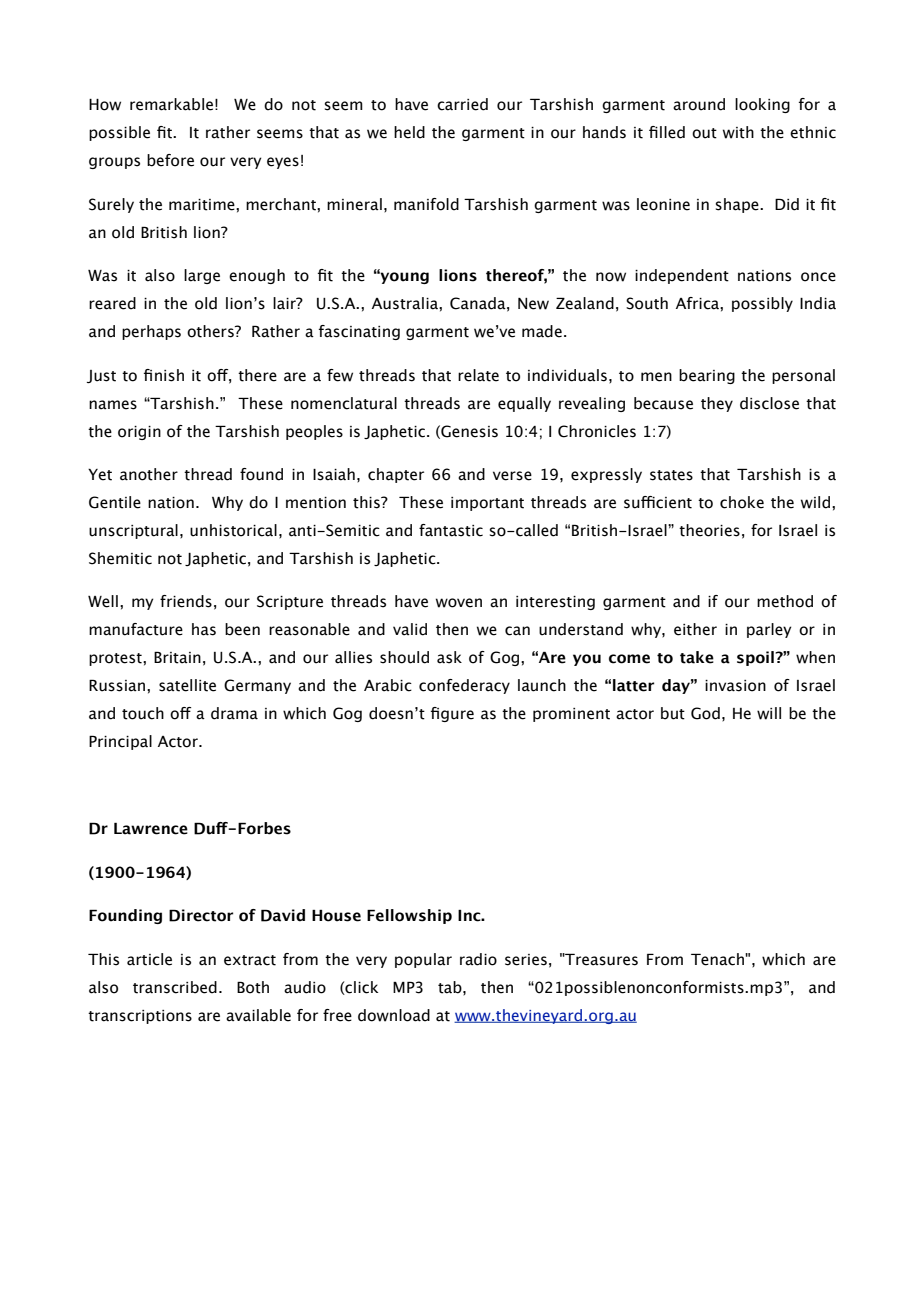 This document has height=1308, width=924. I want to click on they, so click(717, 404).
